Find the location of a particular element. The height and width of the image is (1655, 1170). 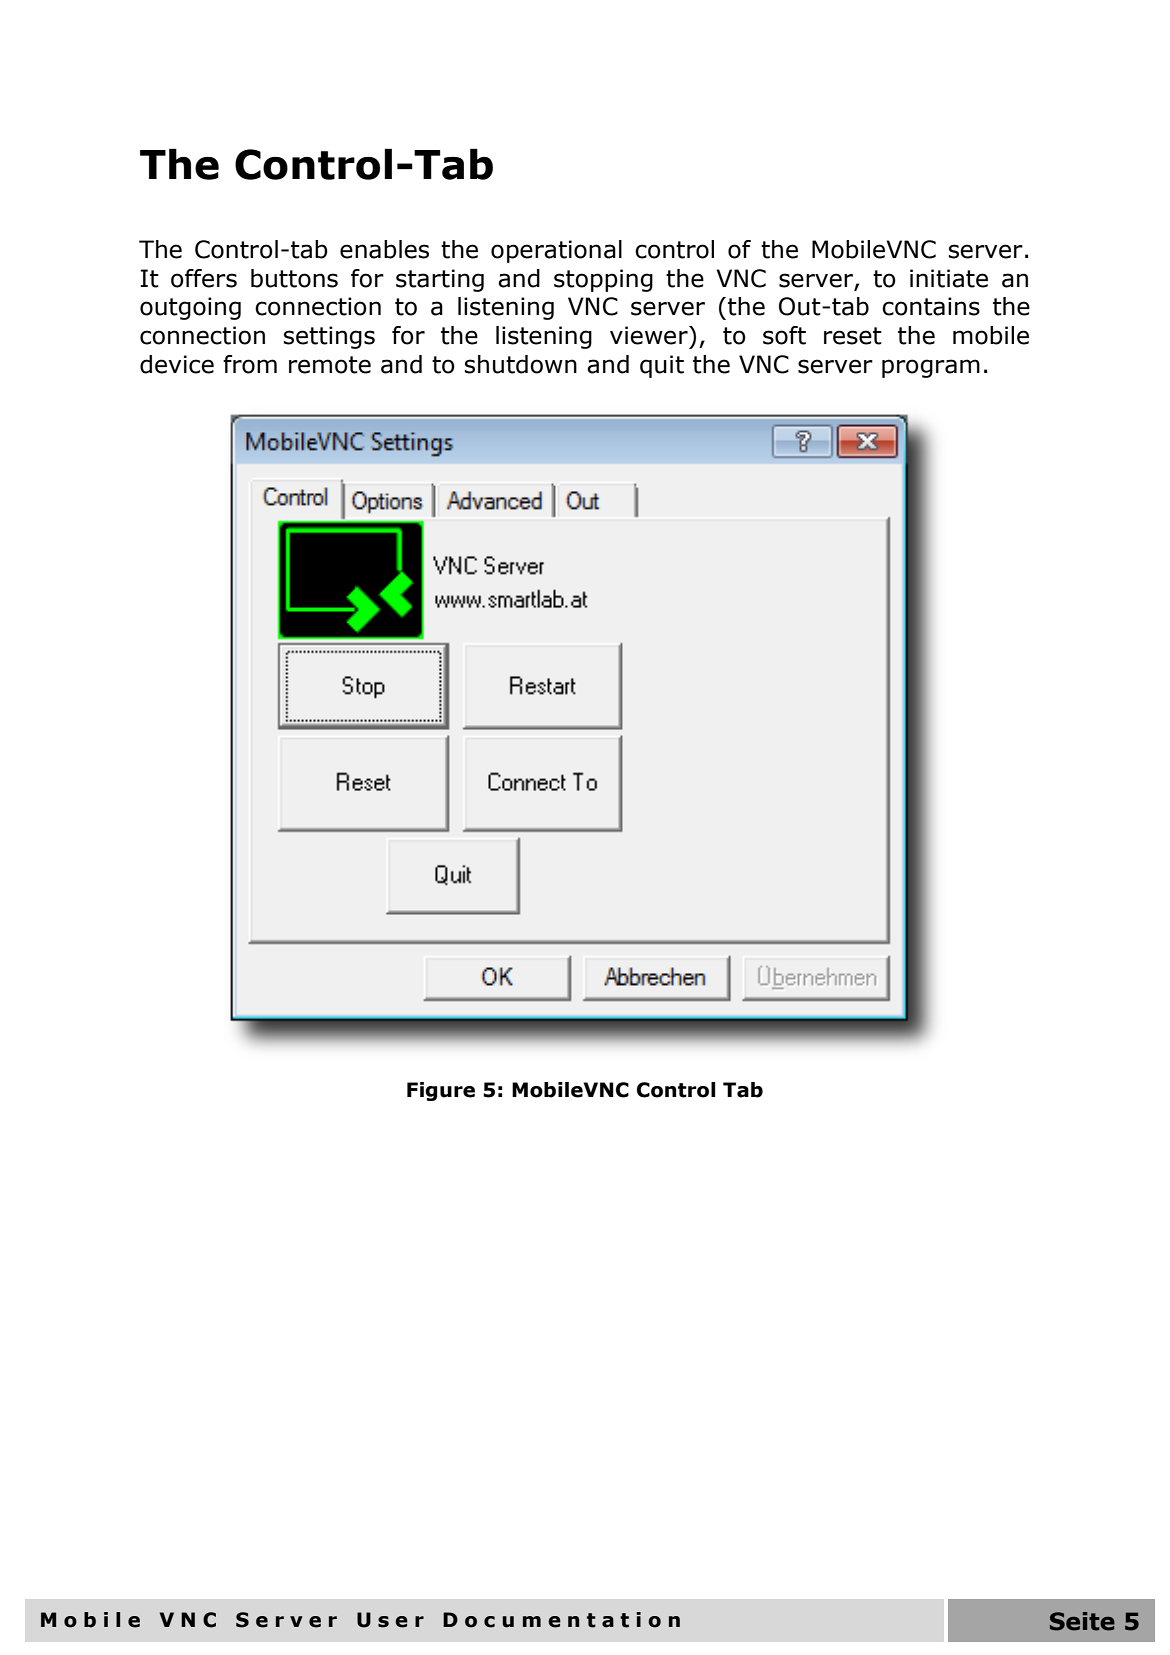

reset is located at coordinates (853, 336).
